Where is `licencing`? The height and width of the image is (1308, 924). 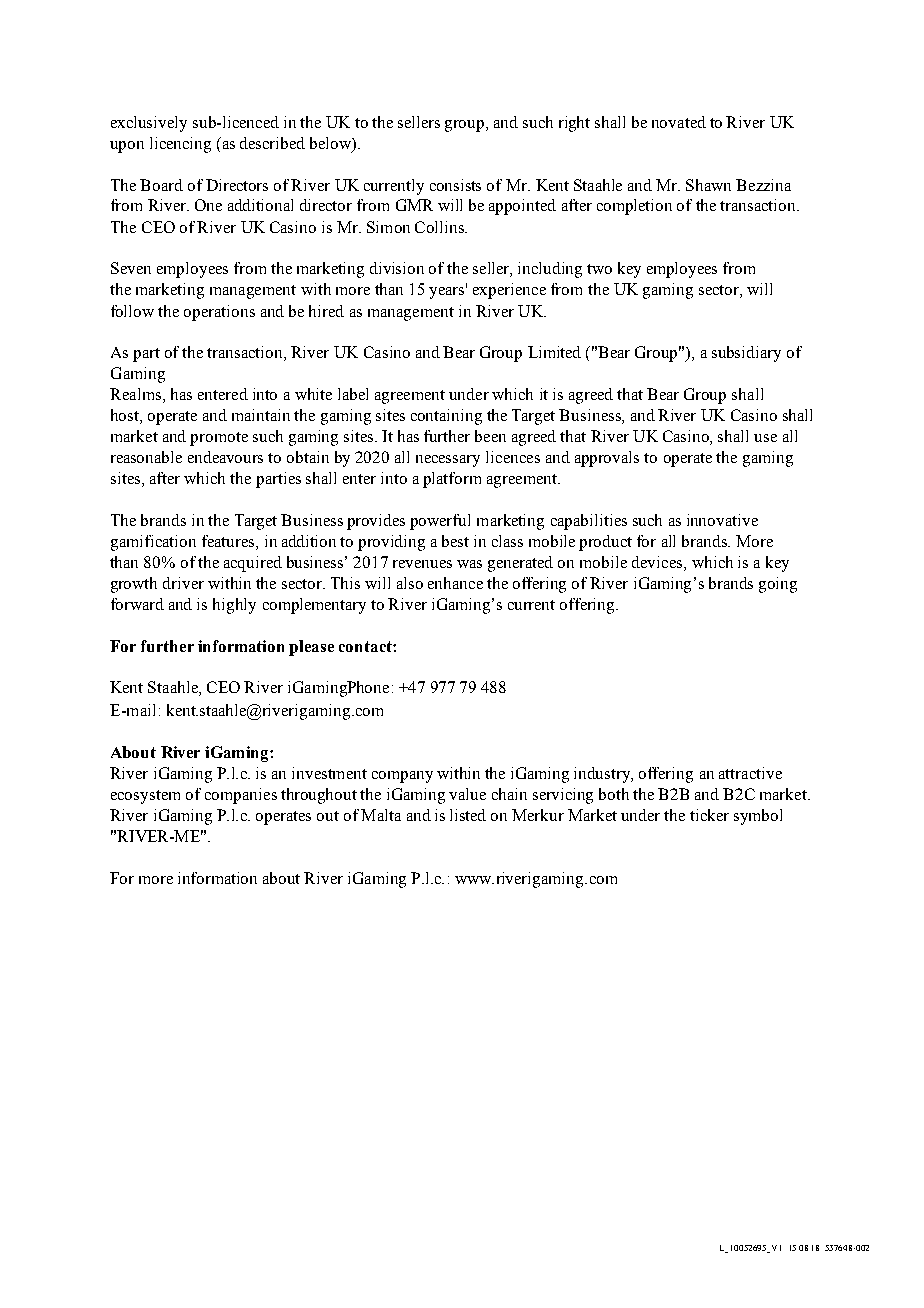 licencing is located at coordinates (180, 145).
